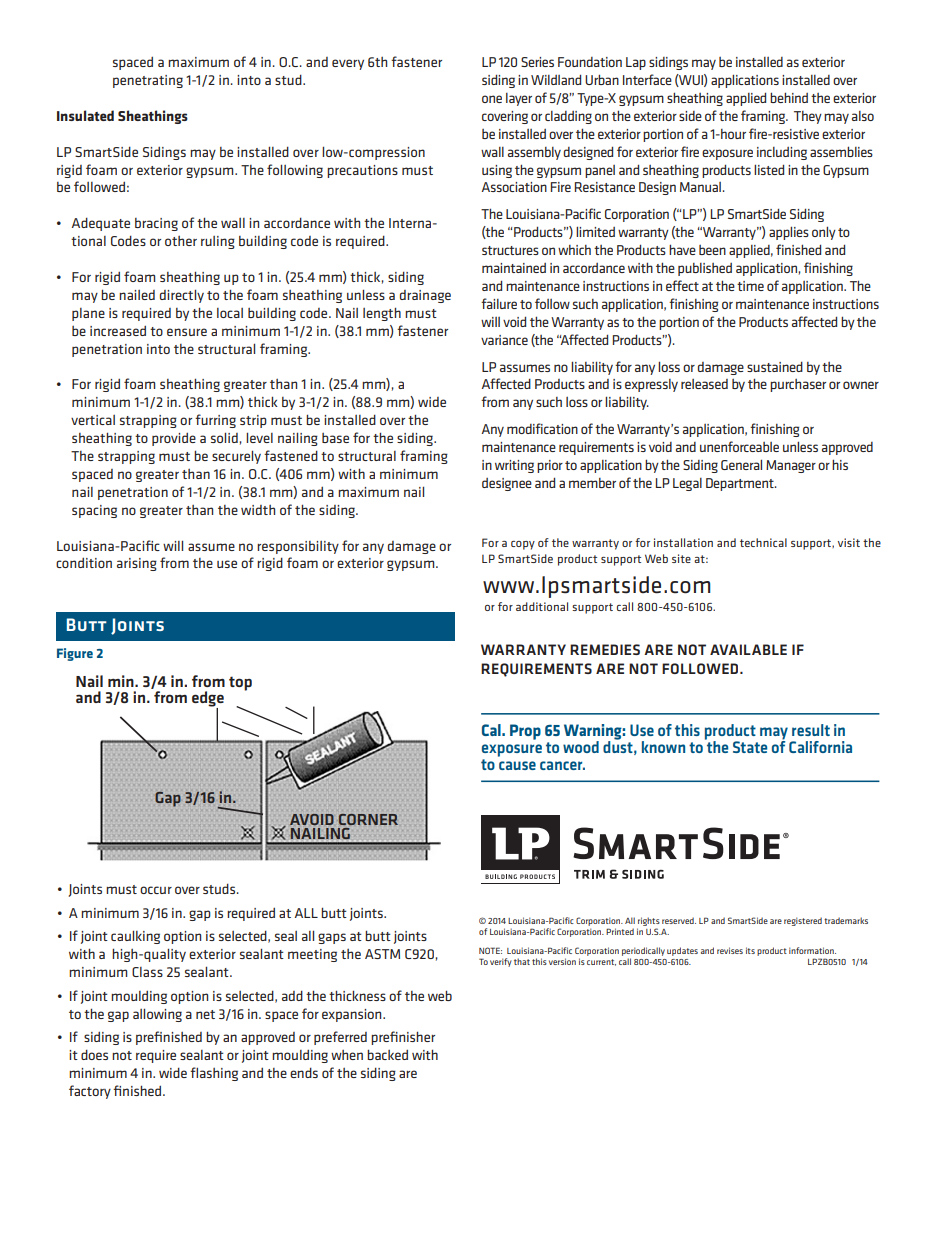 The image size is (952, 1233). What do you see at coordinates (148, 81) in the screenshot?
I see `penetrating` at bounding box center [148, 81].
